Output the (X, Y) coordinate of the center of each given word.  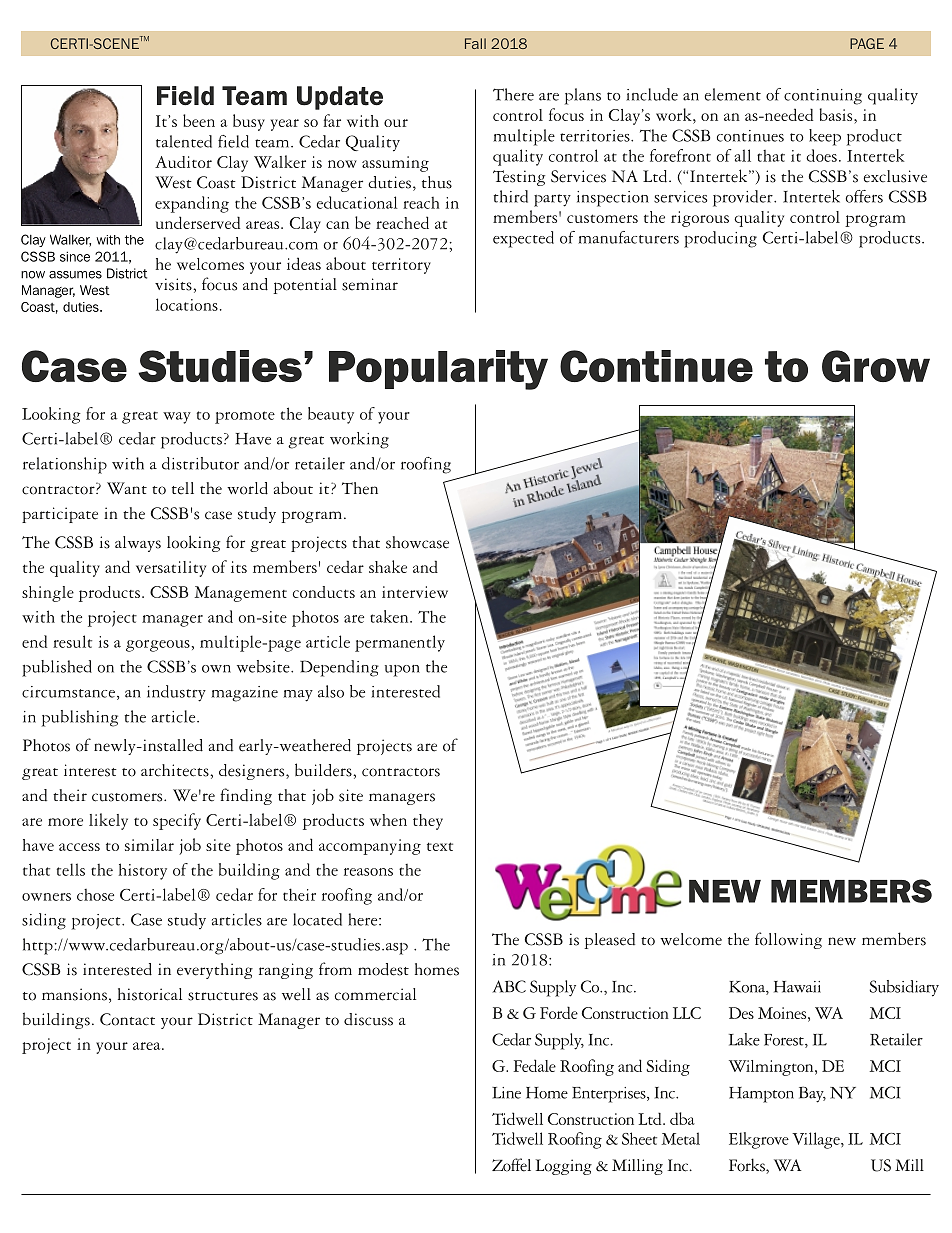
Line (506, 1093)
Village (817, 1140)
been (199, 120)
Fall (475, 43)
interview (415, 592)
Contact (127, 1019)
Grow (876, 366)
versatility (171, 569)
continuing (823, 97)
